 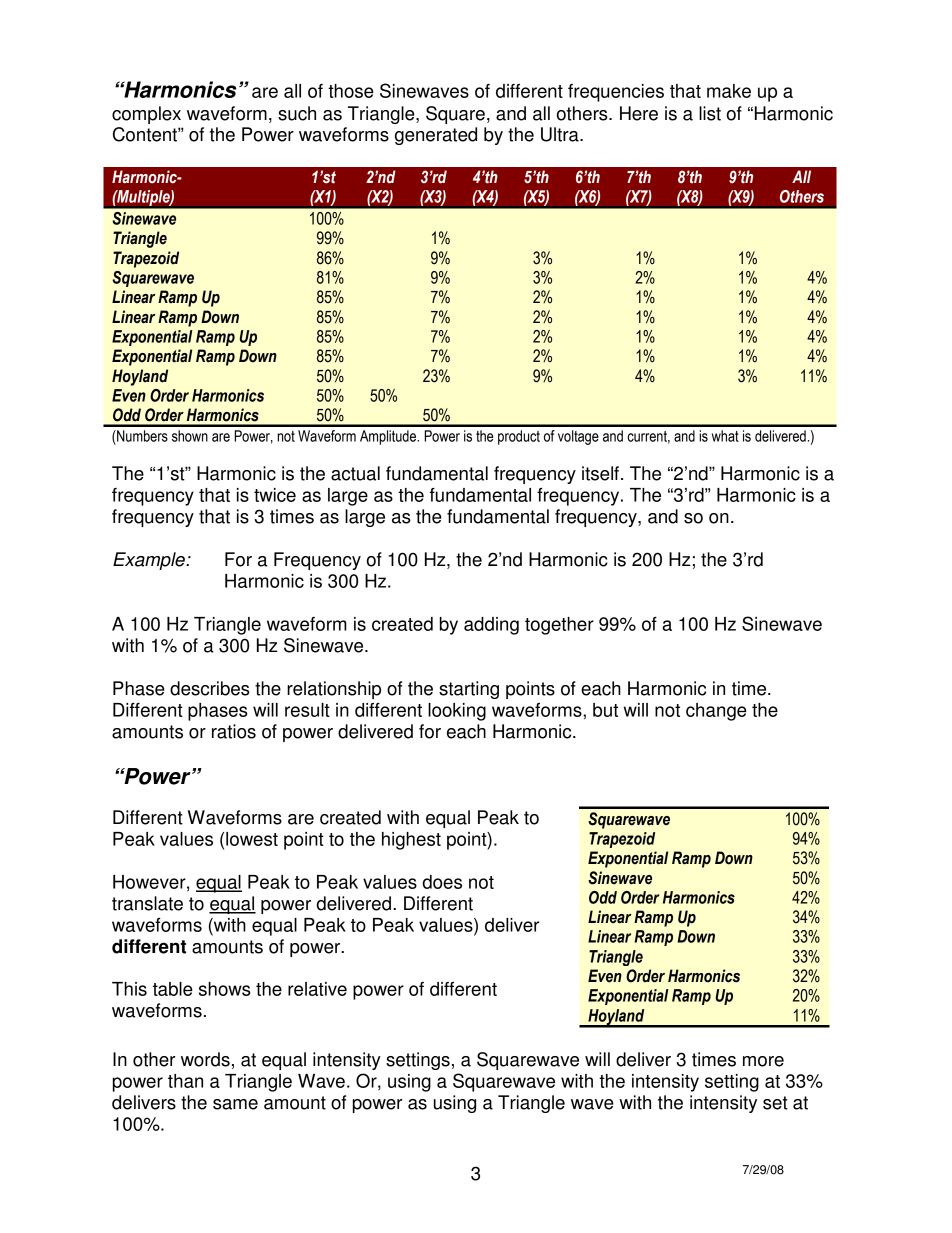 I want to click on looking, so click(x=457, y=712).
